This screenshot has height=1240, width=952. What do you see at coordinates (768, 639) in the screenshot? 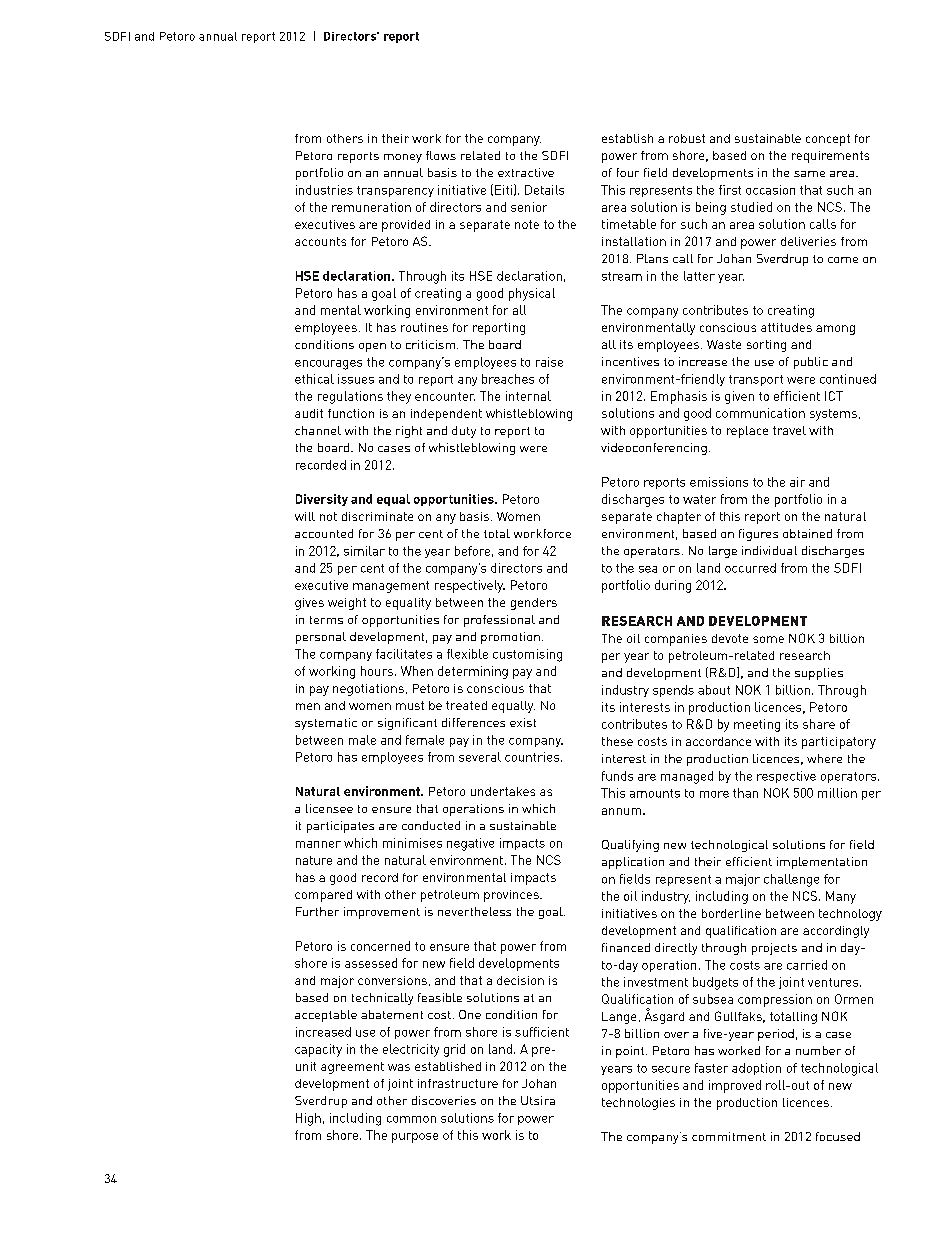
I see `some` at bounding box center [768, 639].
